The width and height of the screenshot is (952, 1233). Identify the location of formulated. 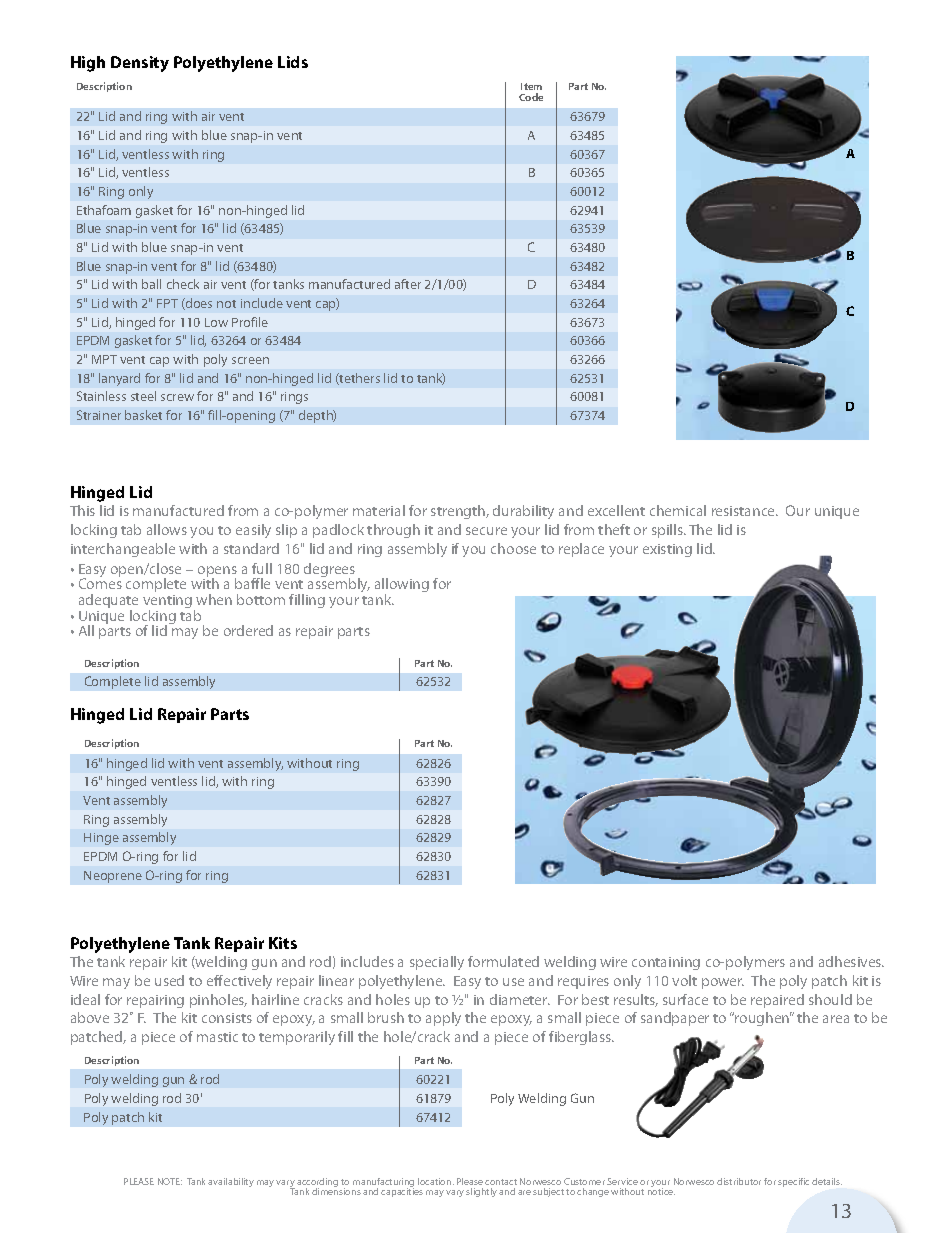
(503, 961).
